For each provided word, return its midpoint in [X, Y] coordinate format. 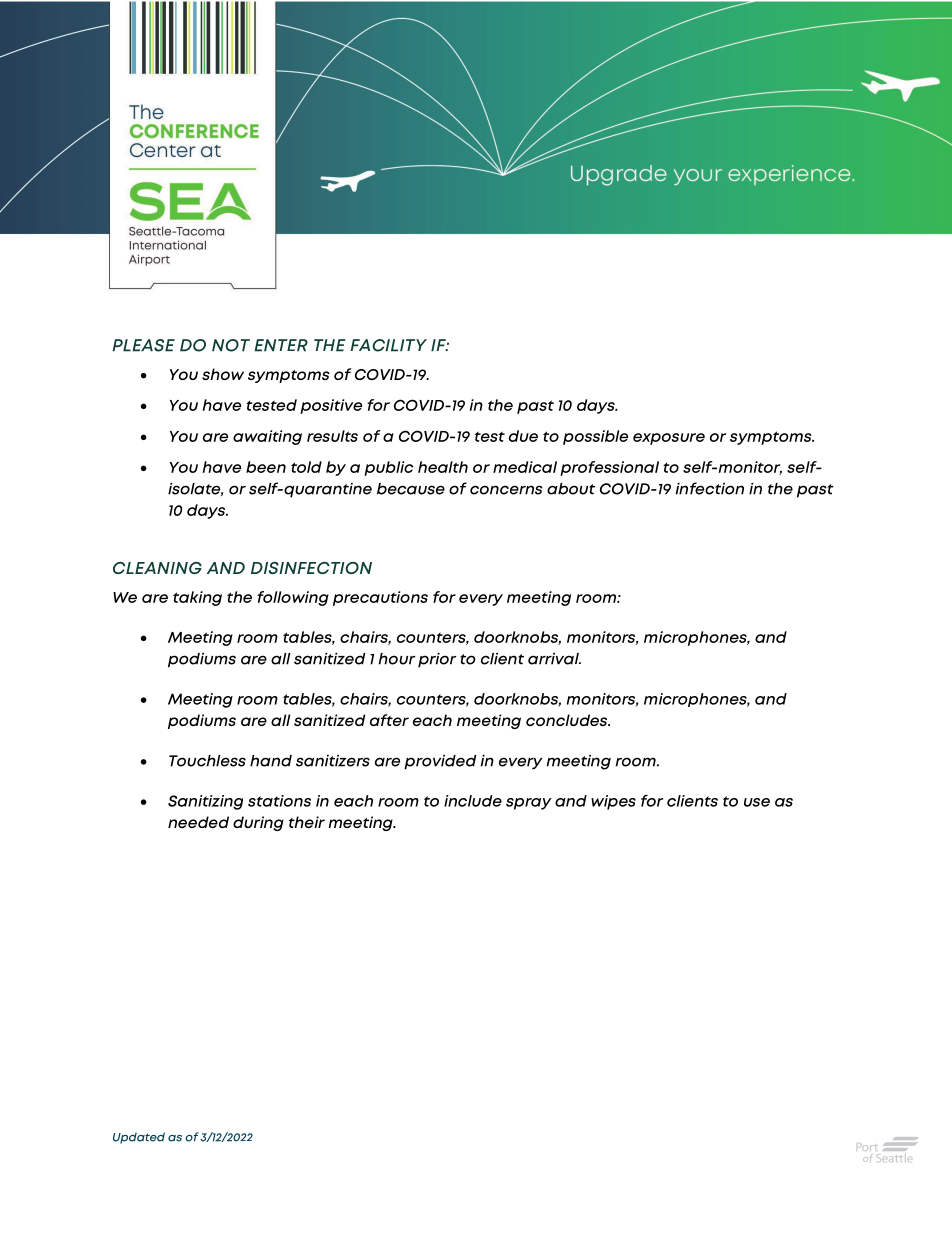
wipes [613, 802]
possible [595, 437]
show [223, 374]
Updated [139, 1138]
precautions [380, 598]
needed [198, 822]
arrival [554, 659]
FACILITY [389, 345]
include [473, 801]
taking [197, 598]
